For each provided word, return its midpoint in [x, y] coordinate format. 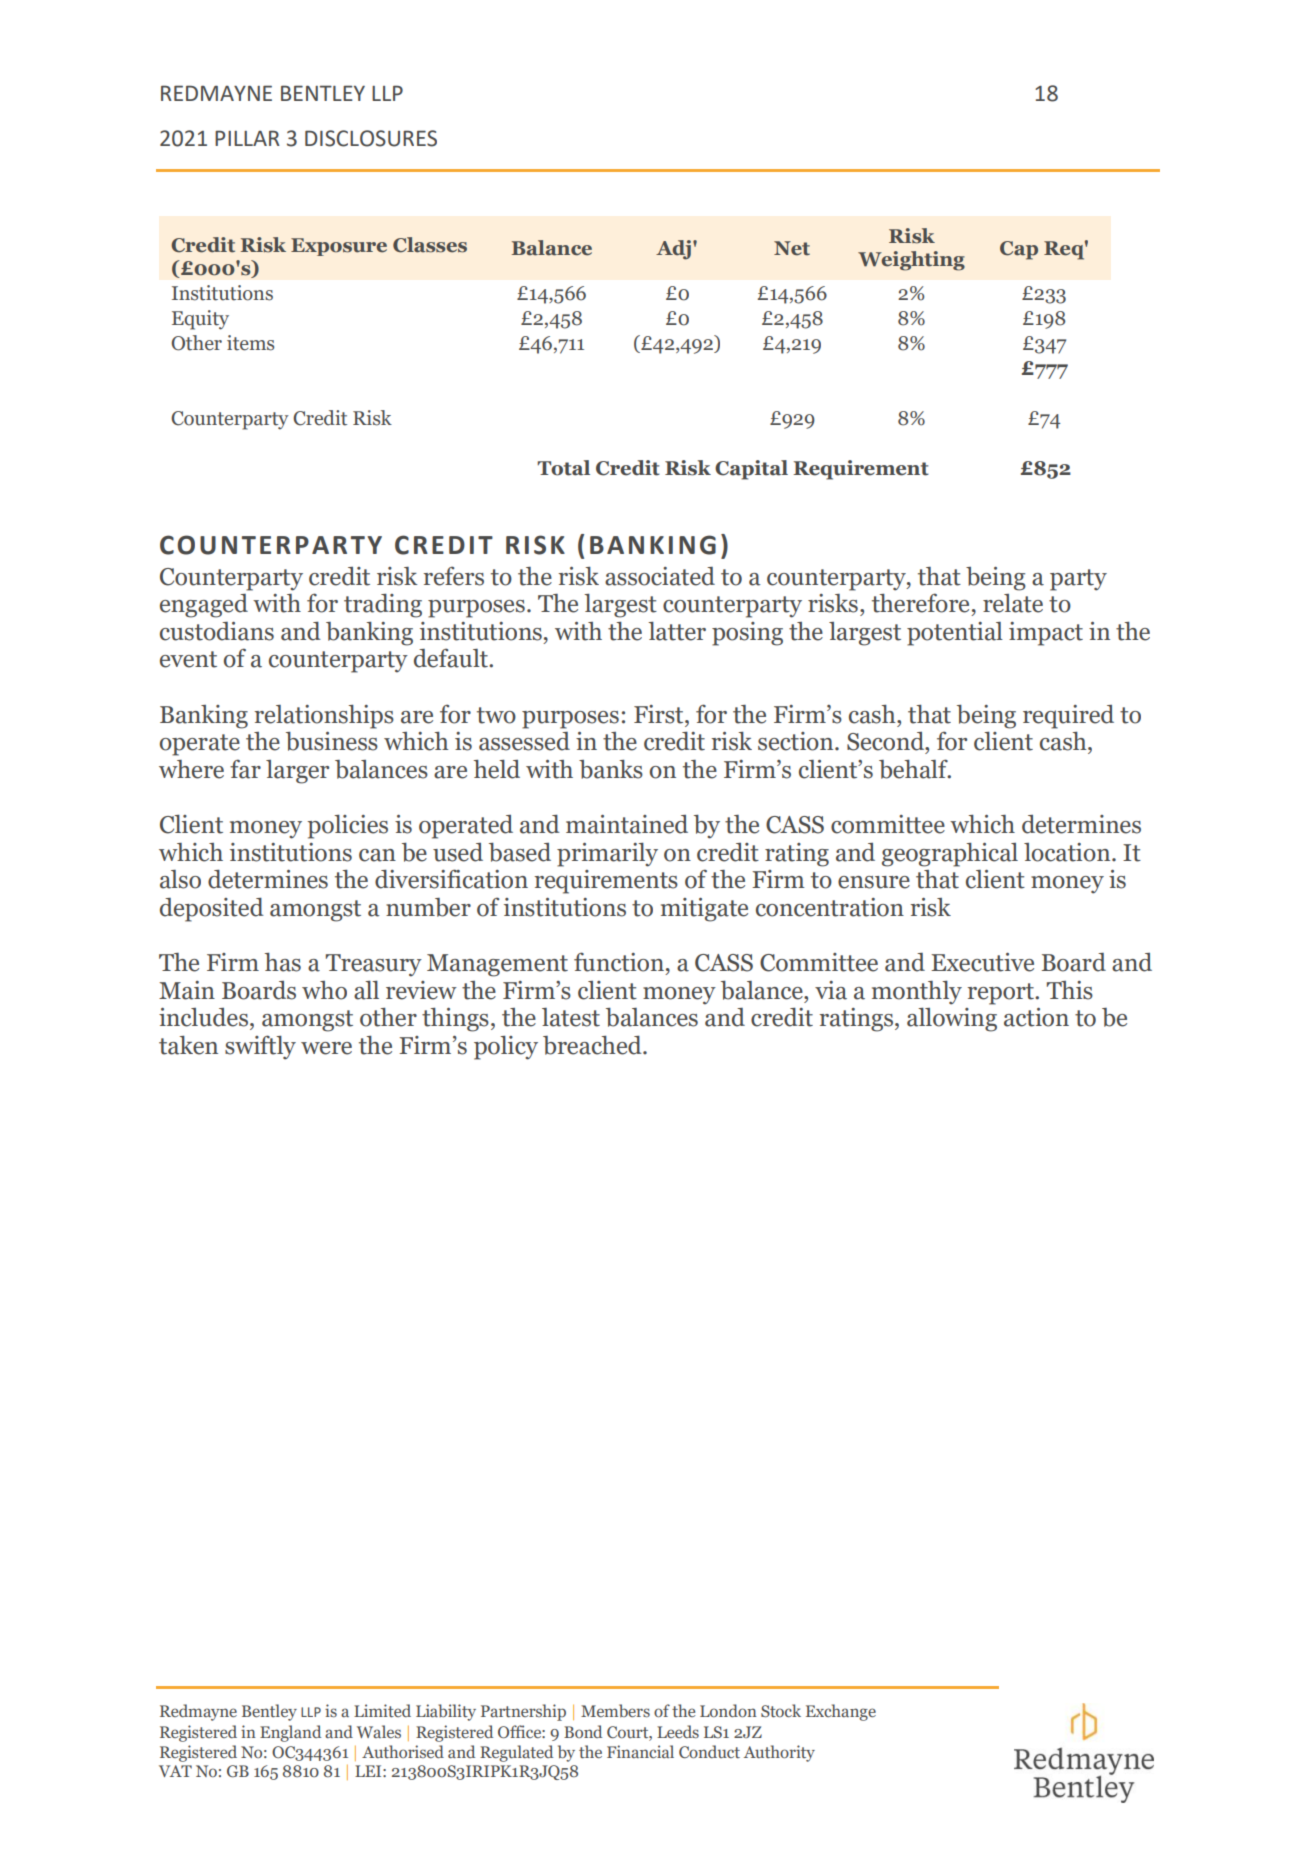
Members [615, 1711]
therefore [920, 603]
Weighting [911, 261]
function [619, 962]
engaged [204, 606]
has [283, 962]
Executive [982, 962]
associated [660, 576]
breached [593, 1045]
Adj [673, 250]
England [290, 1733]
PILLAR [247, 138]
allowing [952, 1020]
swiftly [260, 1047]
